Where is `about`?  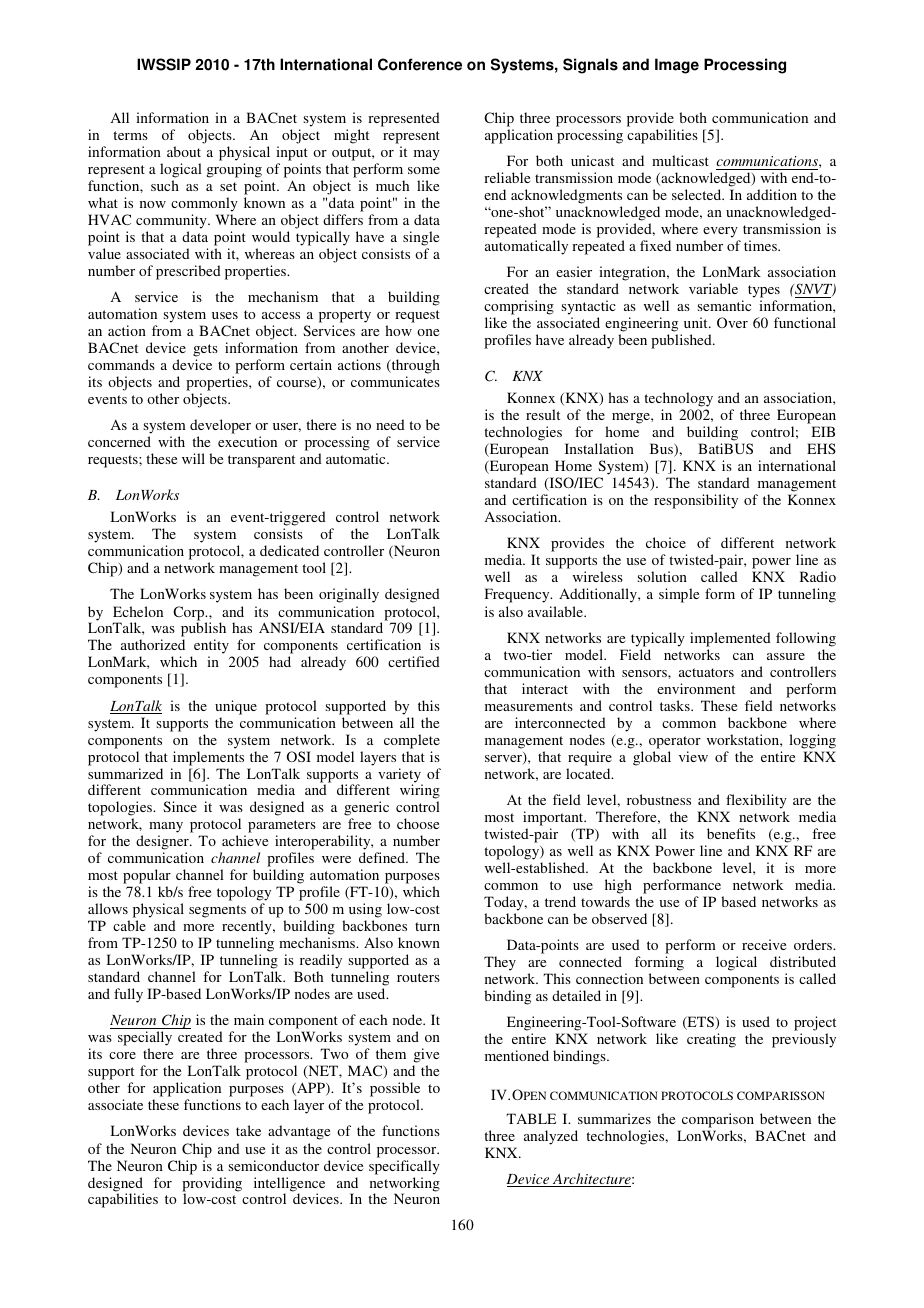 about is located at coordinates (184, 151).
